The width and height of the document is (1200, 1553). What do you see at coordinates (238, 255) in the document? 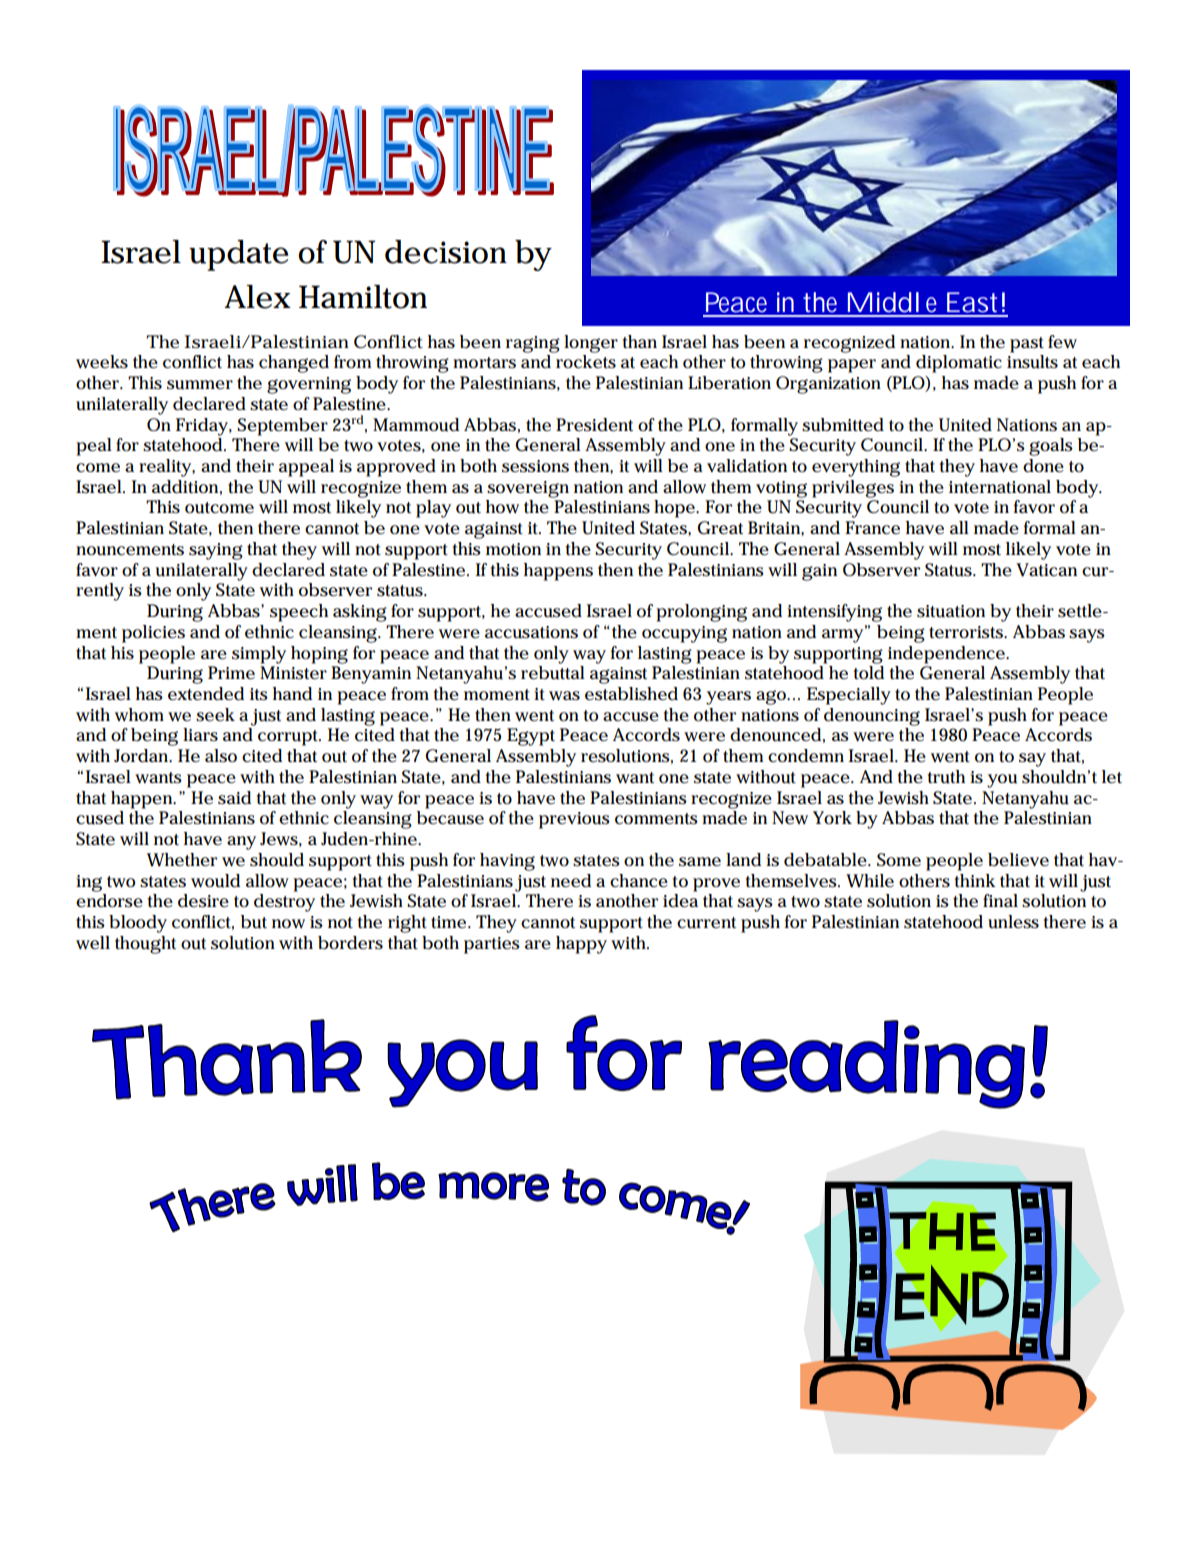
I see `update` at bounding box center [238, 255].
